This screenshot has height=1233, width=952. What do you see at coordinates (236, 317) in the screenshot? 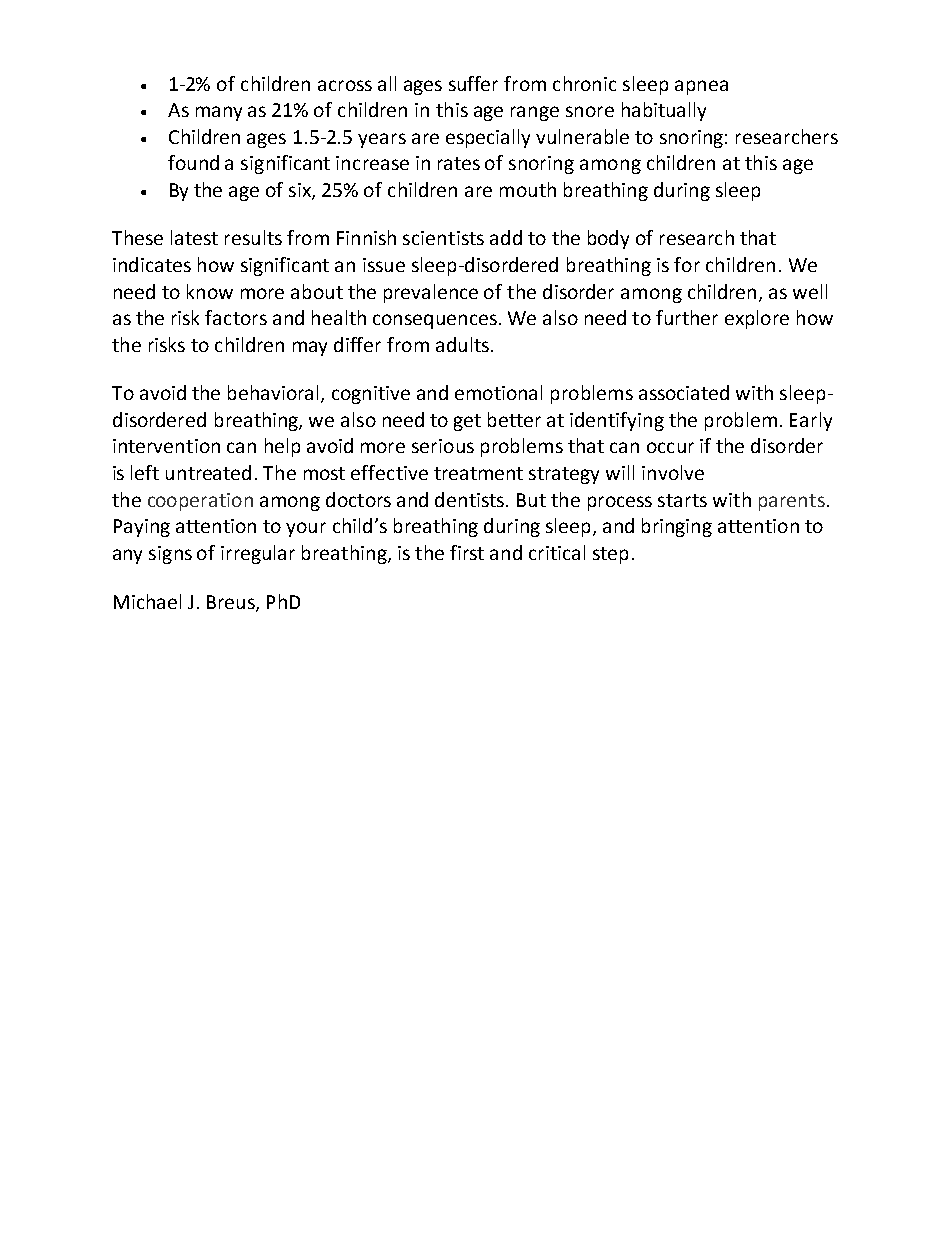
I see `factors` at bounding box center [236, 317].
